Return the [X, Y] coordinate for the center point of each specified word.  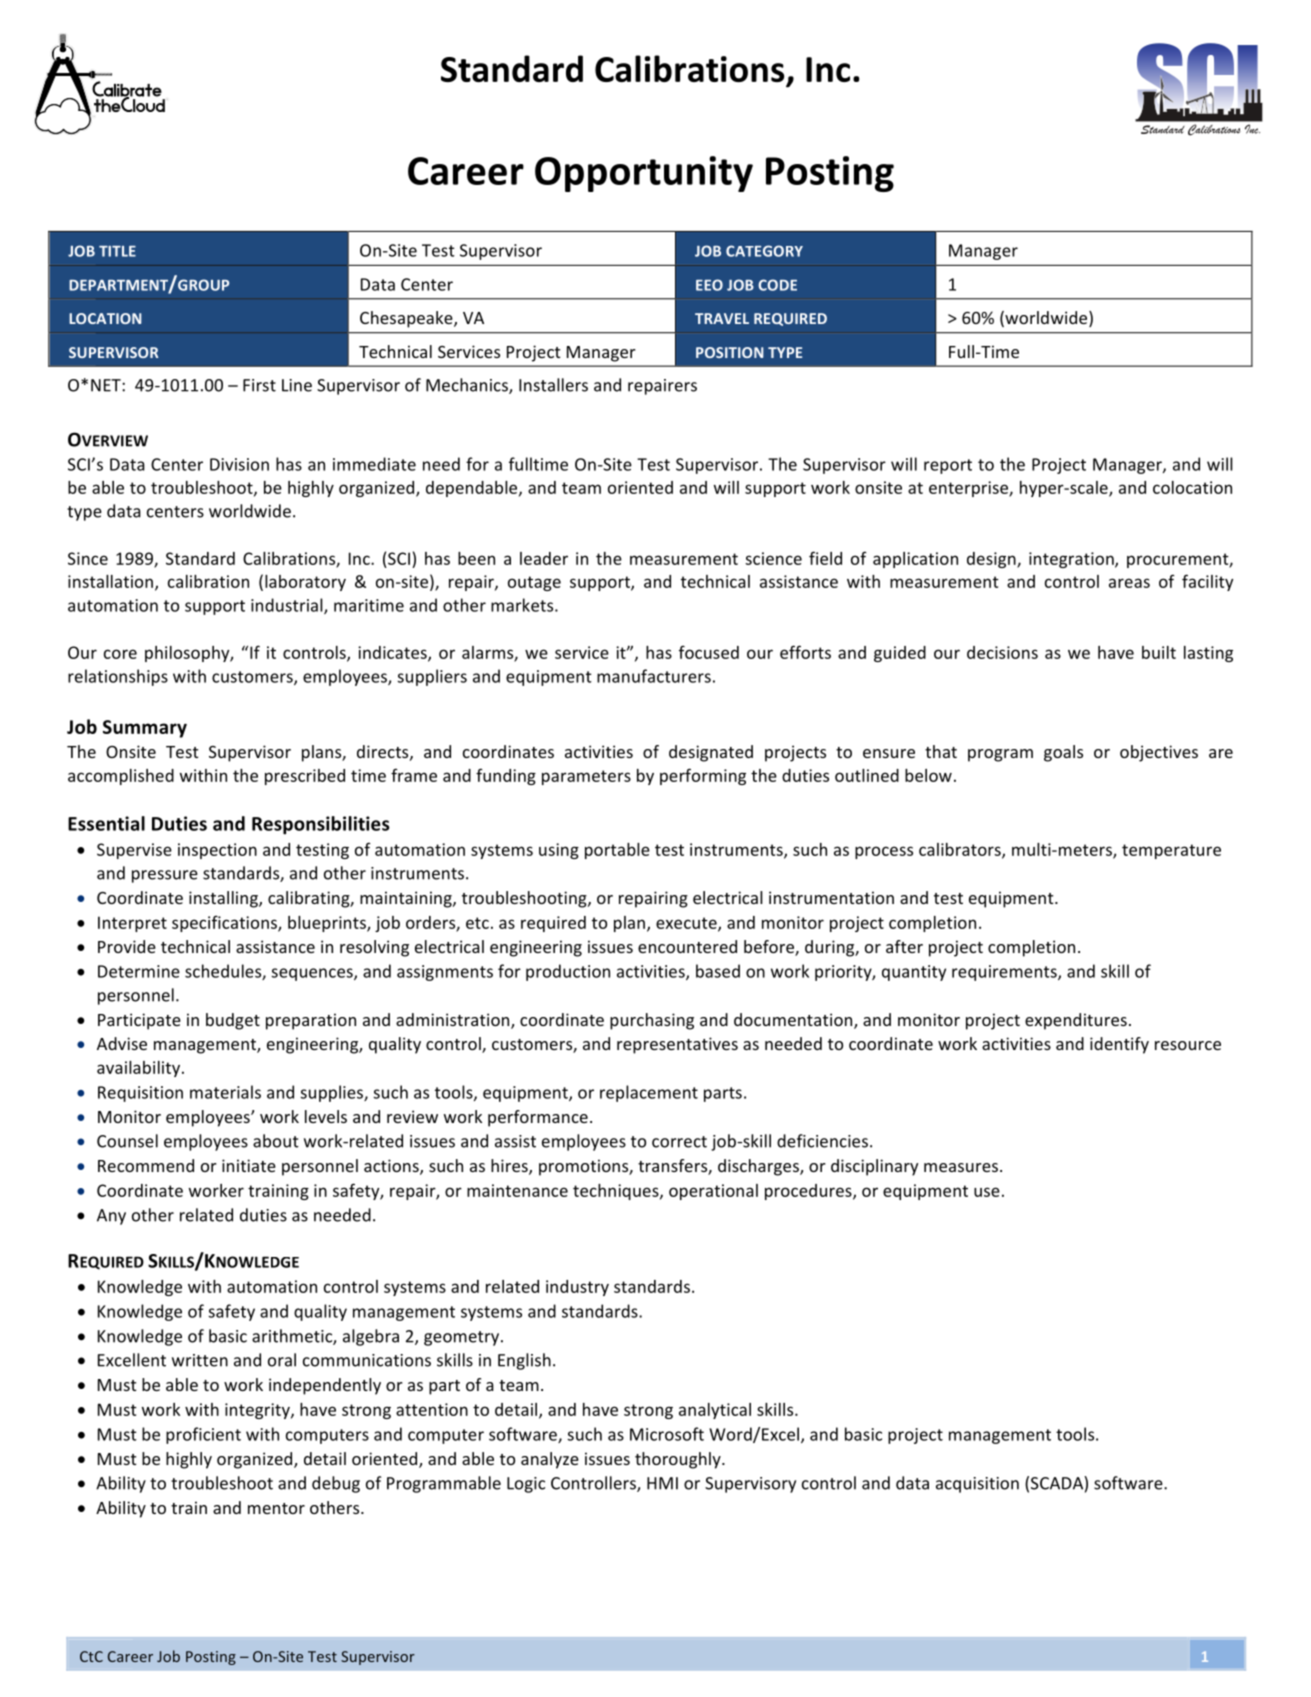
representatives [677, 1045]
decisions [1002, 652]
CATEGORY [764, 251]
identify [1119, 1045]
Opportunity [644, 174]
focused [709, 652]
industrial [288, 606]
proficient [203, 1435]
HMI [662, 1483]
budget [233, 1021]
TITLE [117, 251]
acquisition [977, 1485]
